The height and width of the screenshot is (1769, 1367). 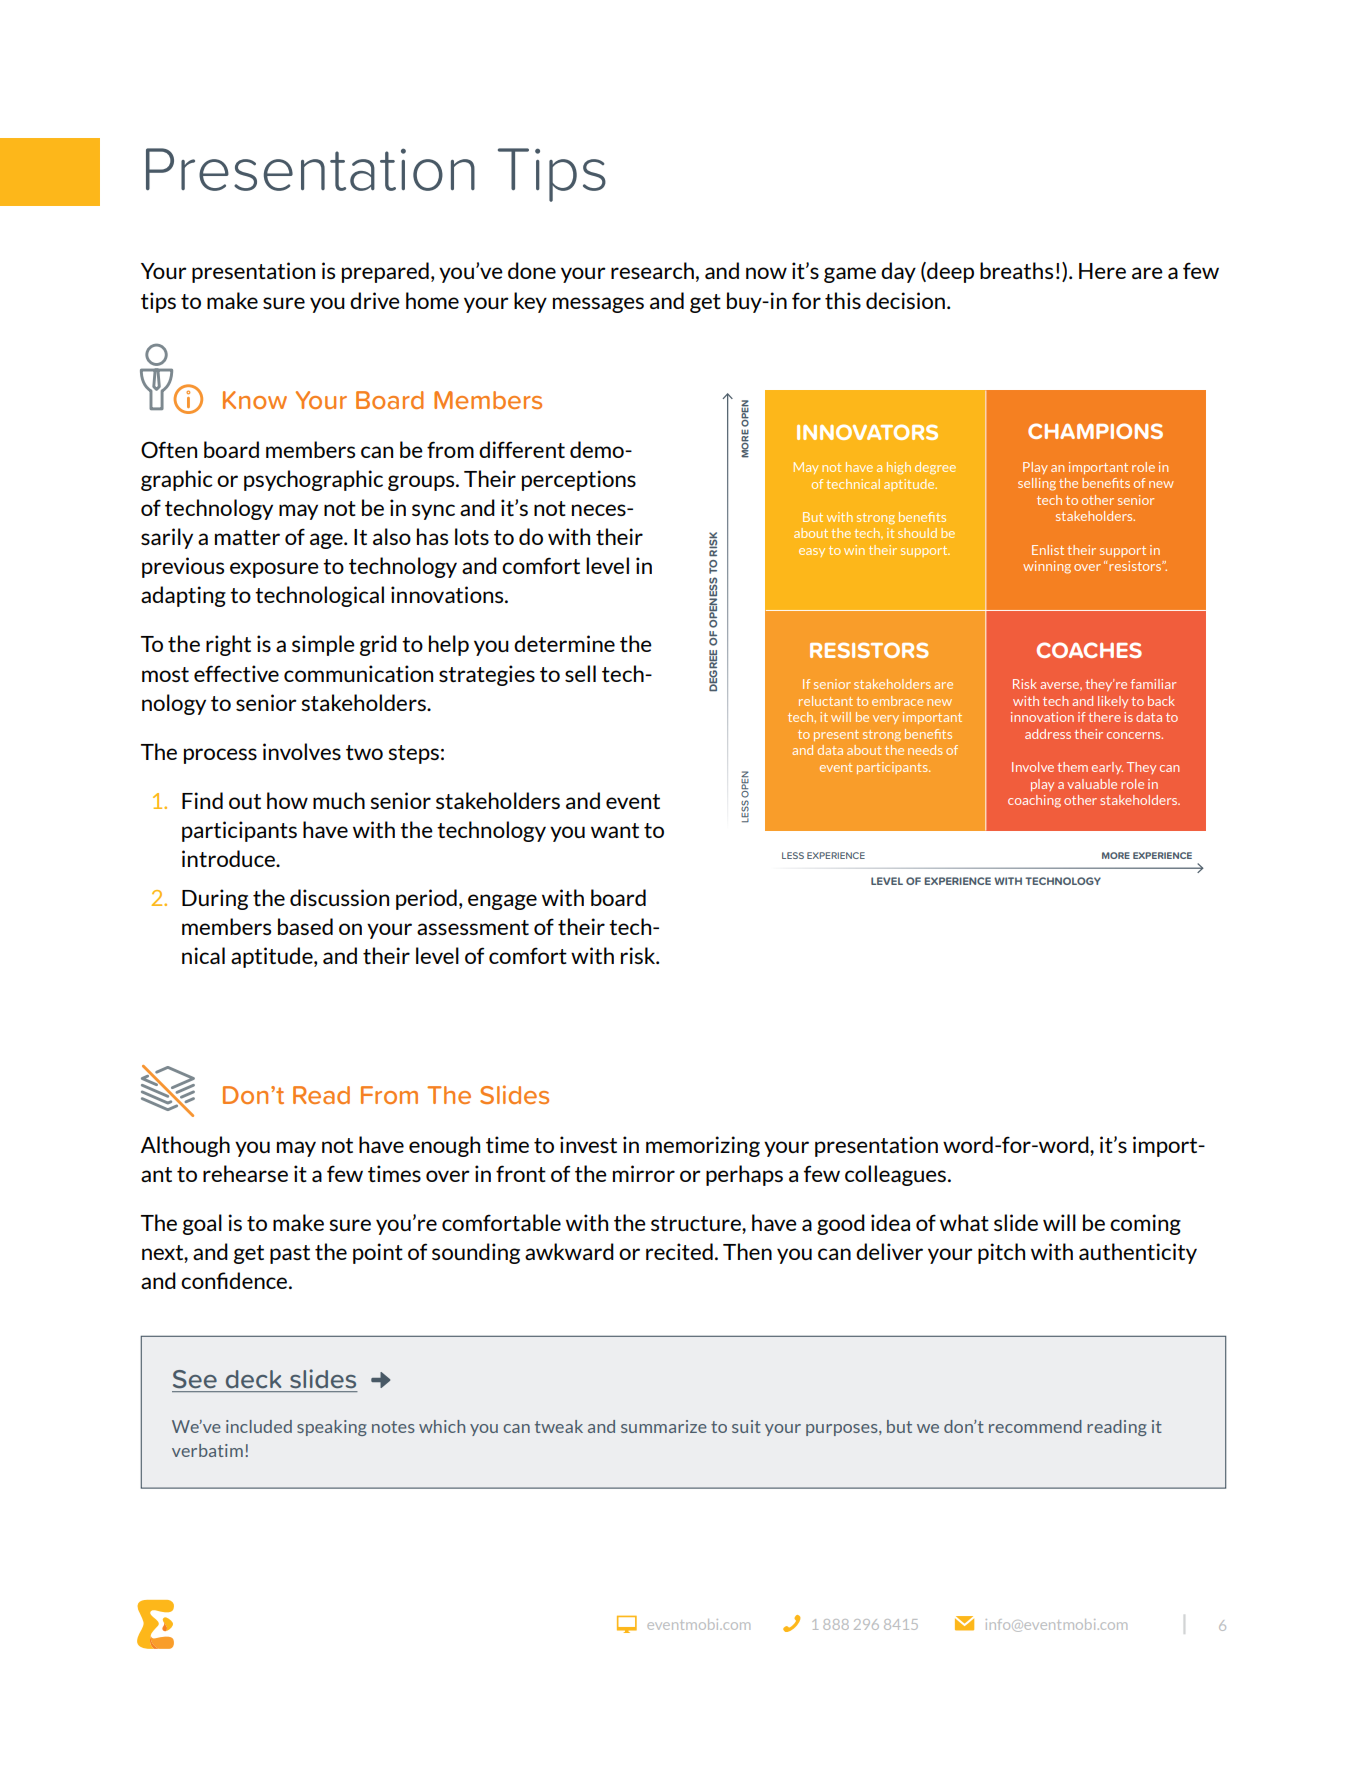 I want to click on introduce, so click(x=229, y=858).
